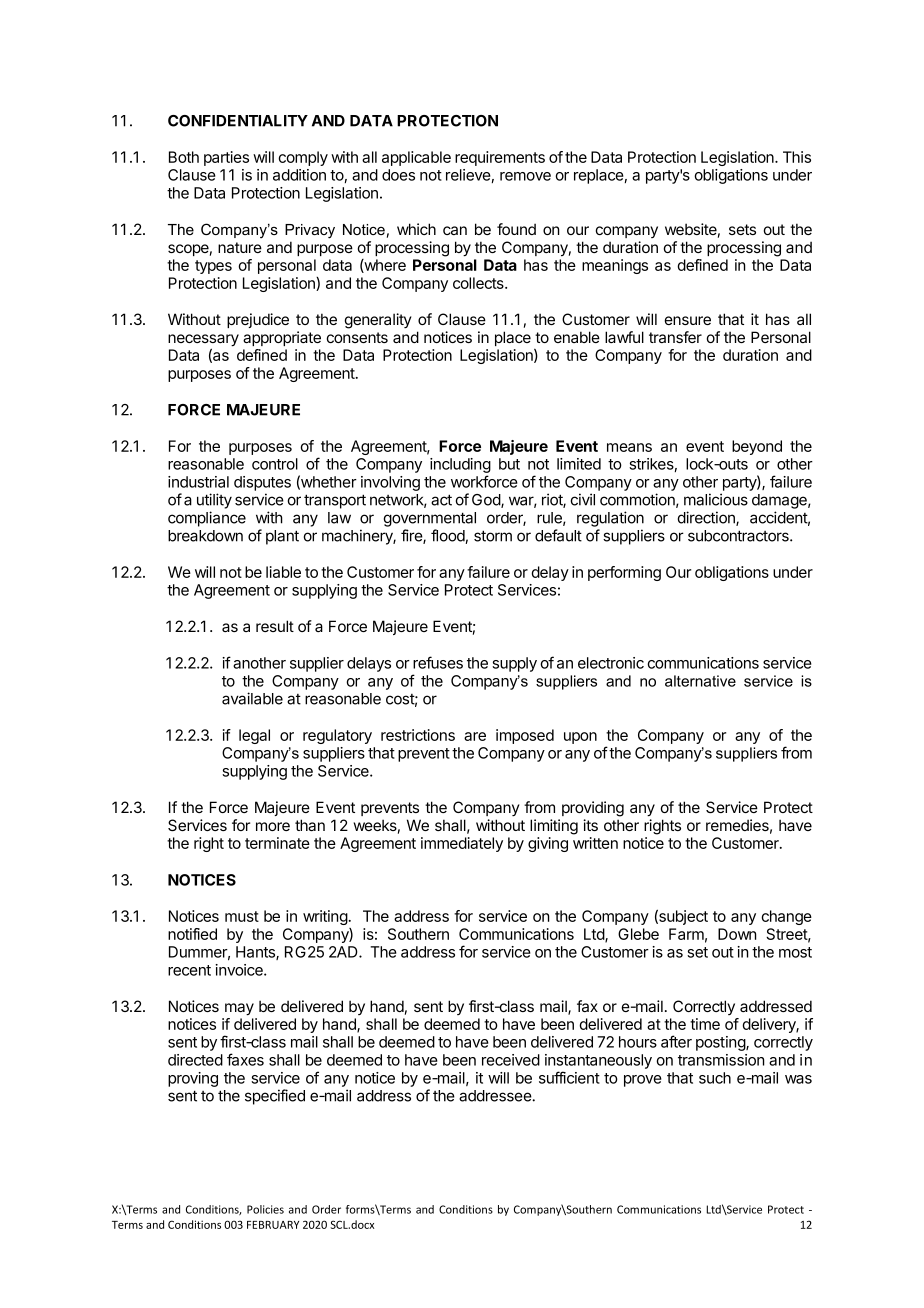 The width and height of the document is (924, 1308). Describe the element at coordinates (705, 1024) in the document. I see `time` at that location.
